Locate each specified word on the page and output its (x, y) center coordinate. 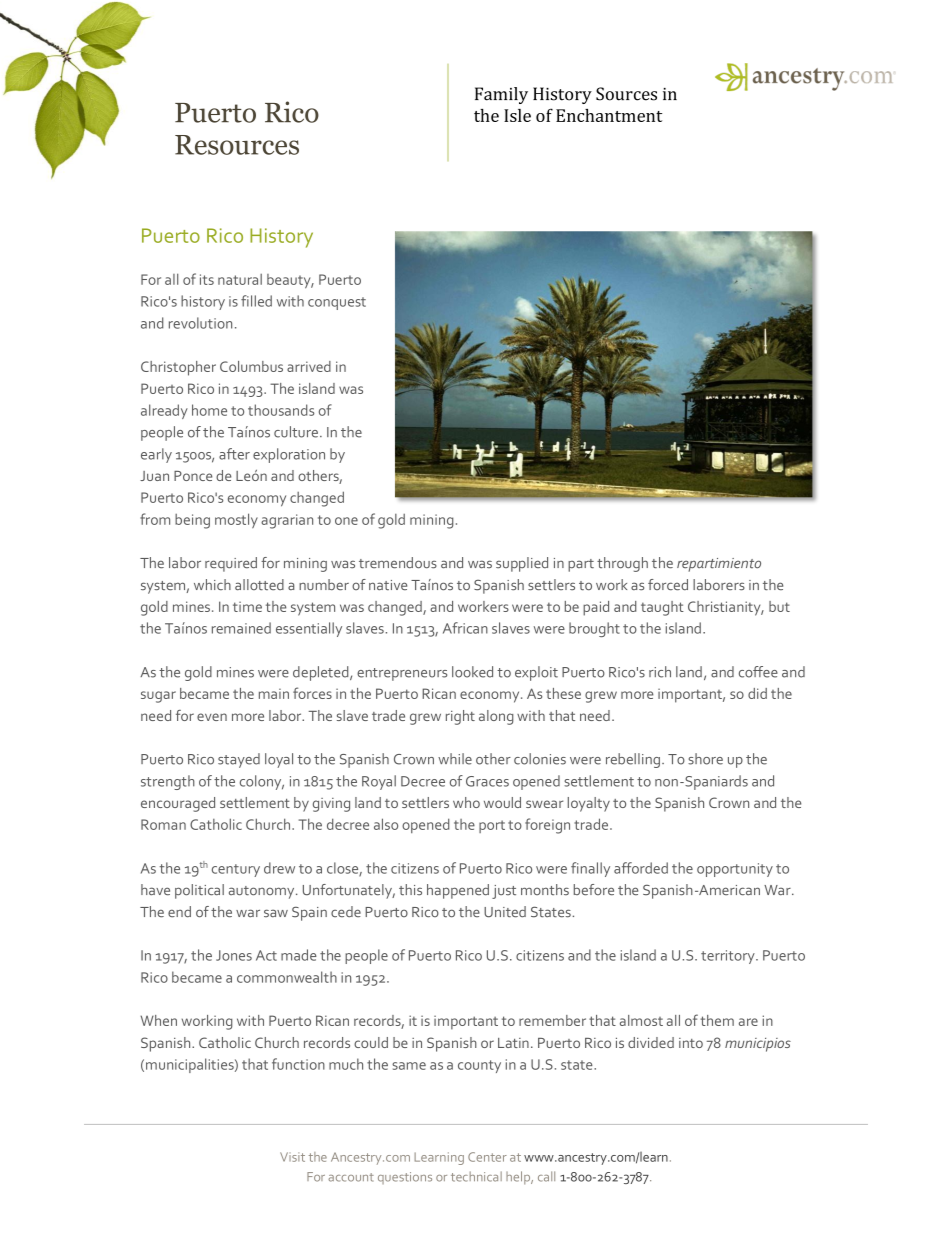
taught (662, 608)
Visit (292, 1157)
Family (501, 95)
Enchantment (609, 115)
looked (472, 672)
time (247, 606)
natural (240, 279)
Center (487, 1157)
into (691, 1043)
